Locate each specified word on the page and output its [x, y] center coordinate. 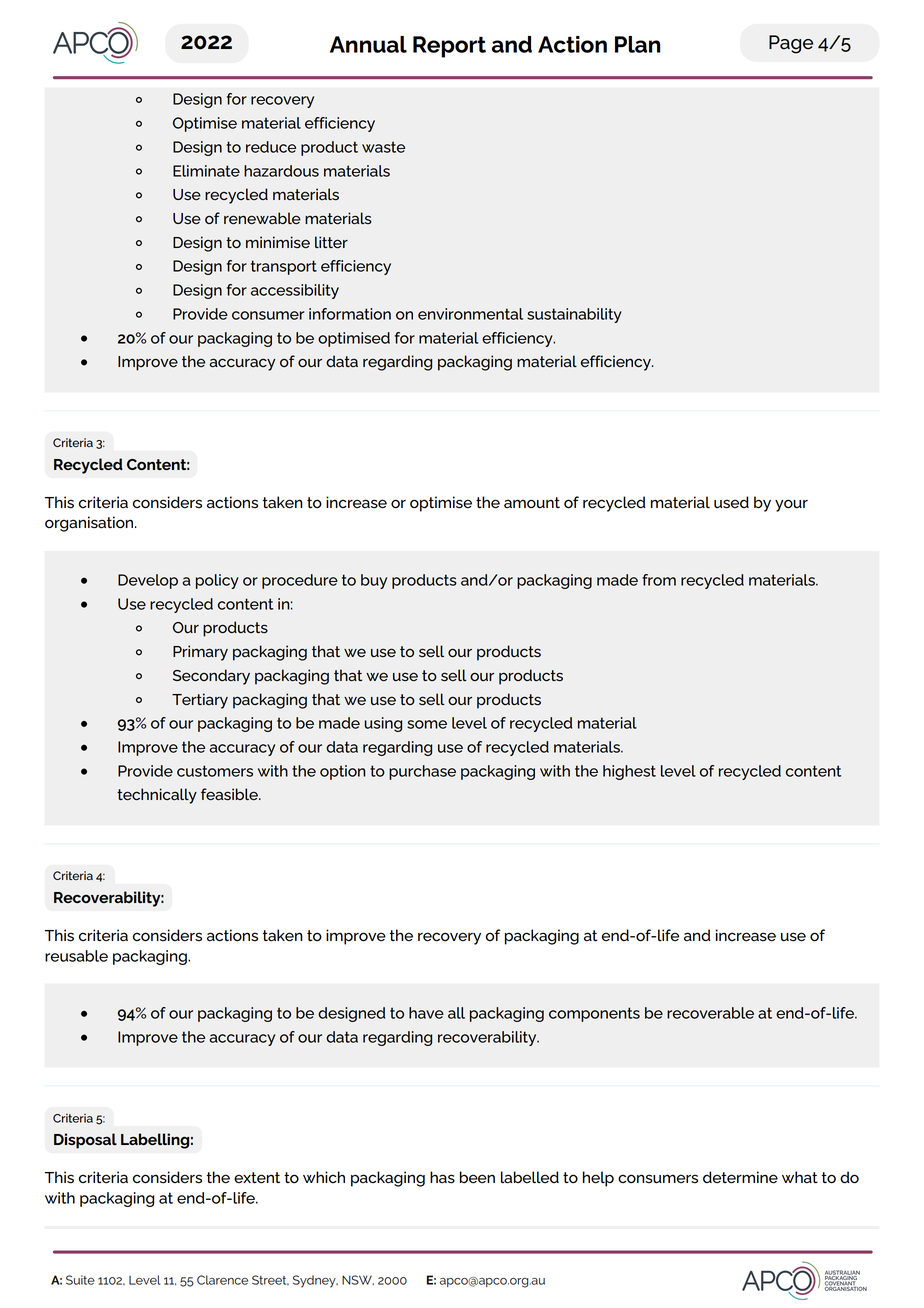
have [426, 1013]
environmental [470, 314]
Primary [200, 653]
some [427, 724]
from [659, 580]
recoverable [710, 1013]
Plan [637, 44]
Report [449, 47]
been [477, 1177]
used [731, 502]
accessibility [295, 291]
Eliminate [206, 171]
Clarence [222, 1280]
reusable [76, 956]
